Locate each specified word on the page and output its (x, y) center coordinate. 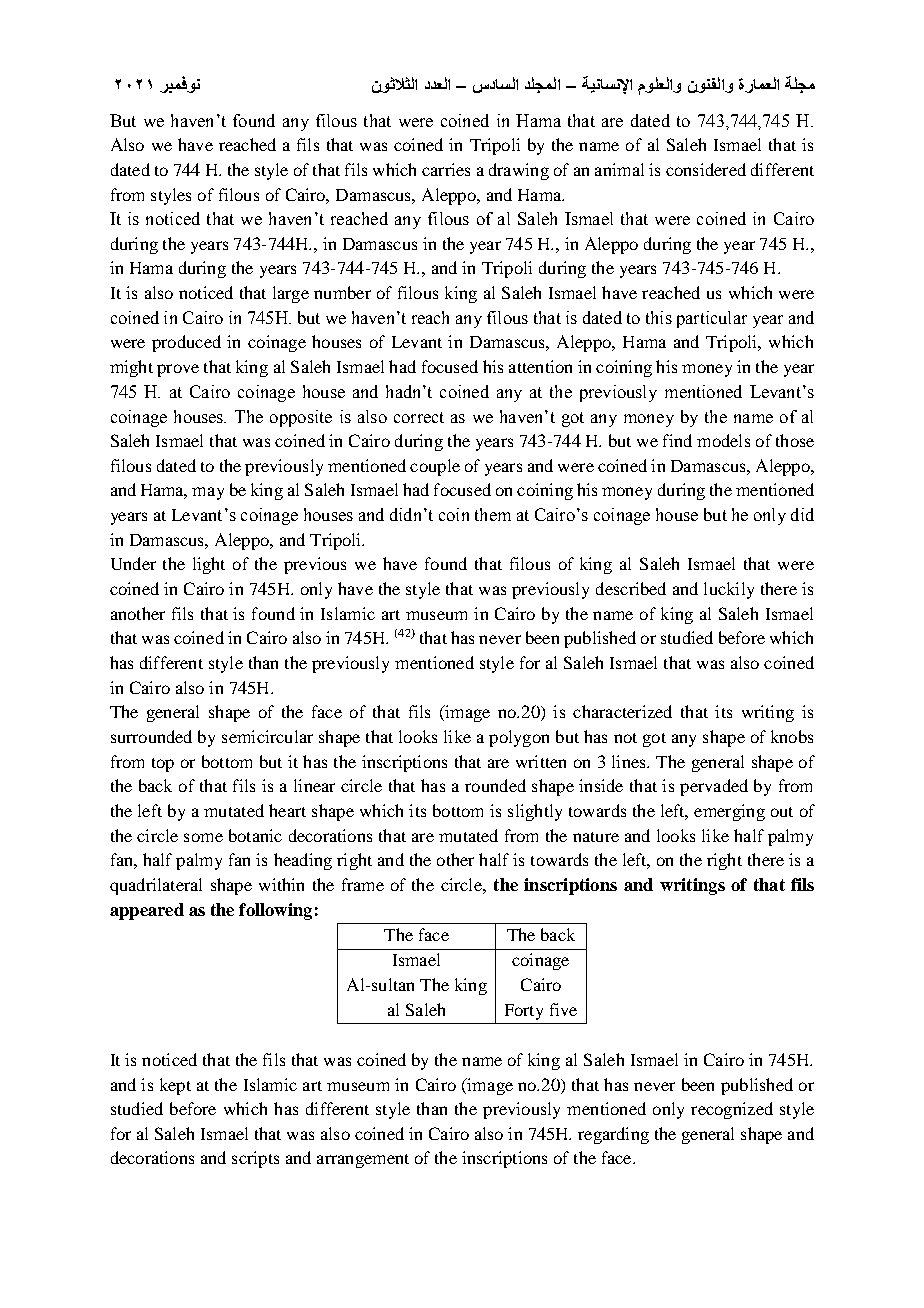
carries (446, 169)
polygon (519, 738)
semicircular (267, 736)
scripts (255, 1159)
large (291, 294)
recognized (732, 1110)
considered (706, 169)
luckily (729, 590)
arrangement (363, 1161)
